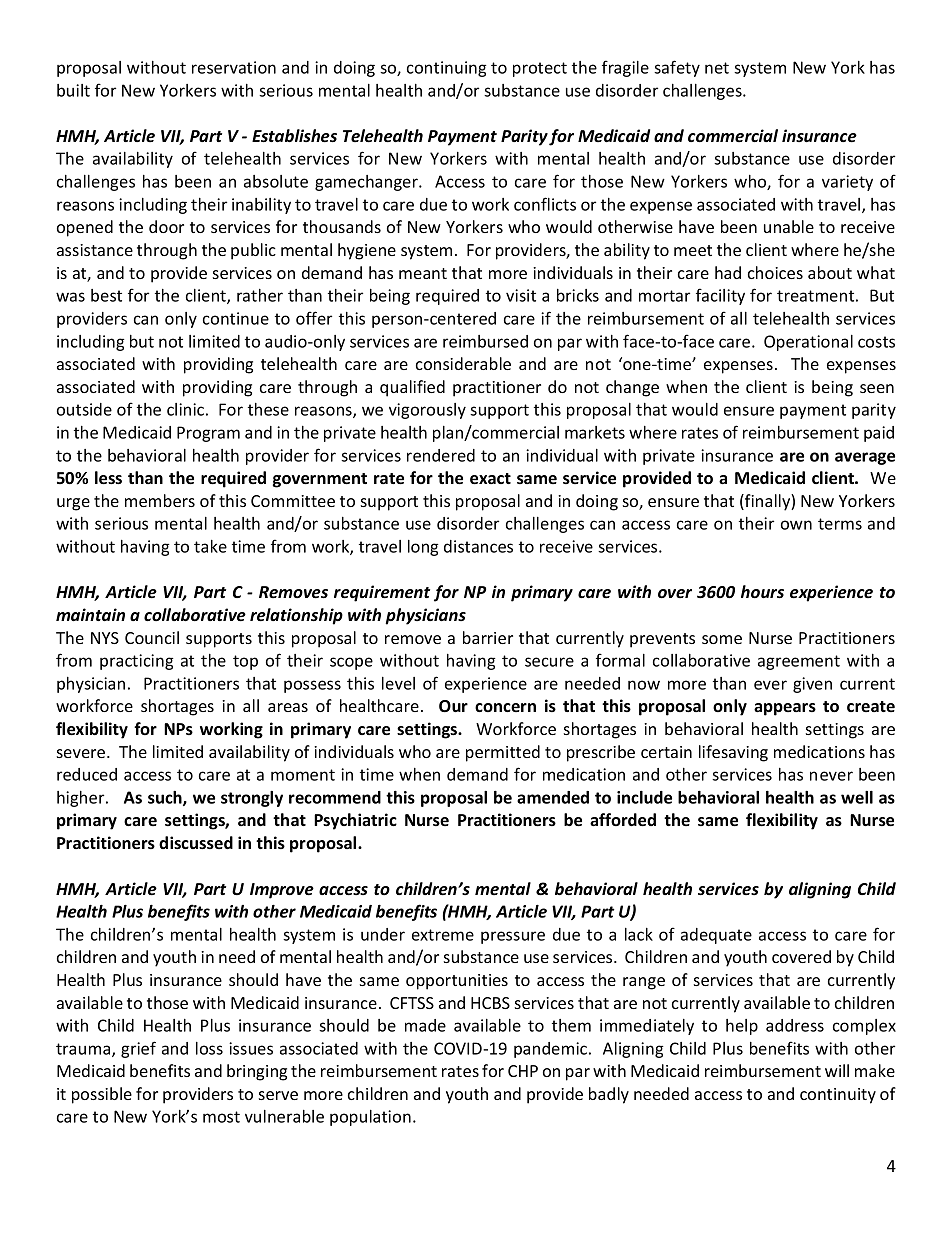 Image resolution: width=952 pixels, height=1233 pixels. What do you see at coordinates (138, 1049) in the page?
I see `grief` at bounding box center [138, 1049].
